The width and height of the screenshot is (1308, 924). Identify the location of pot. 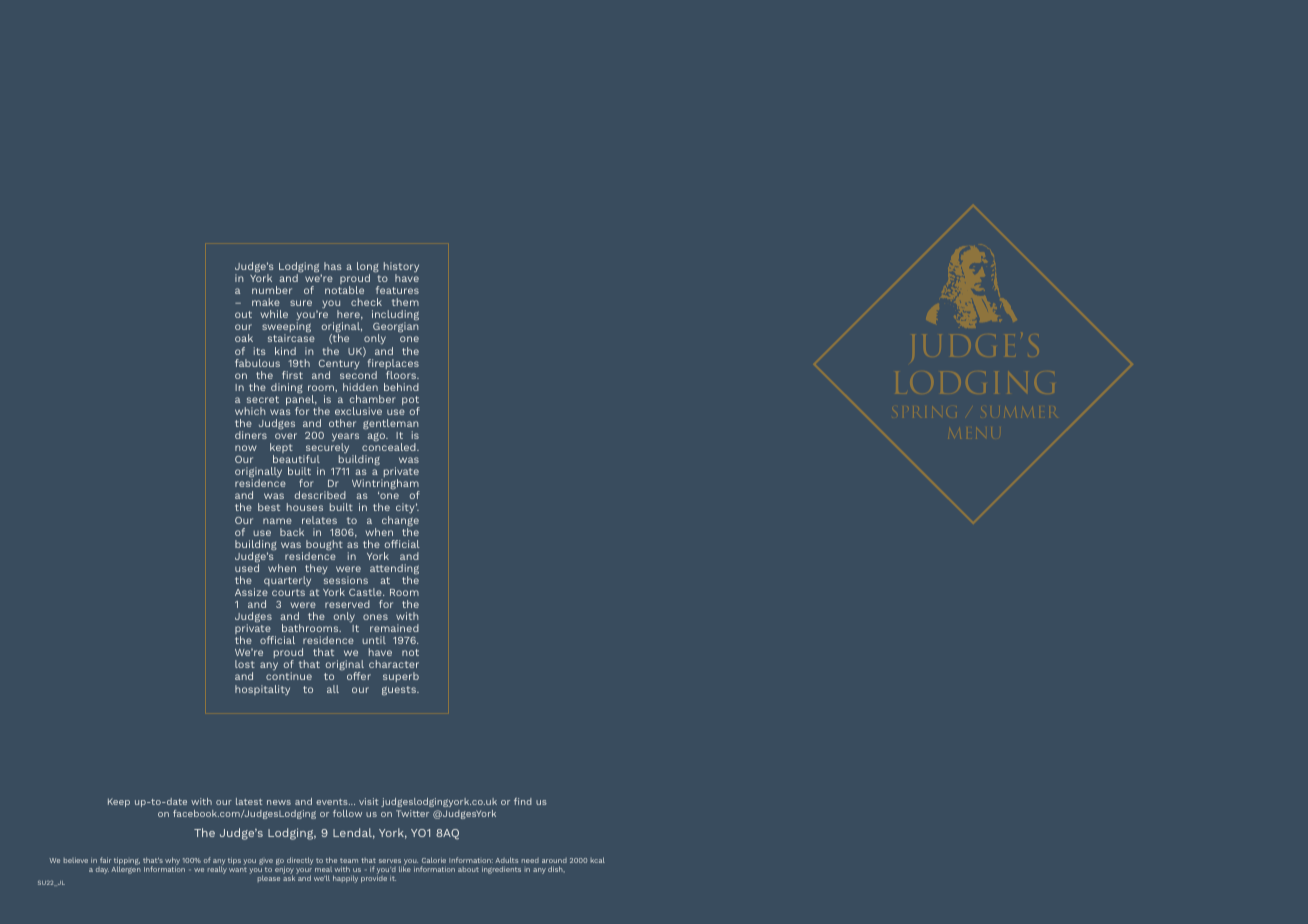
(411, 402).
